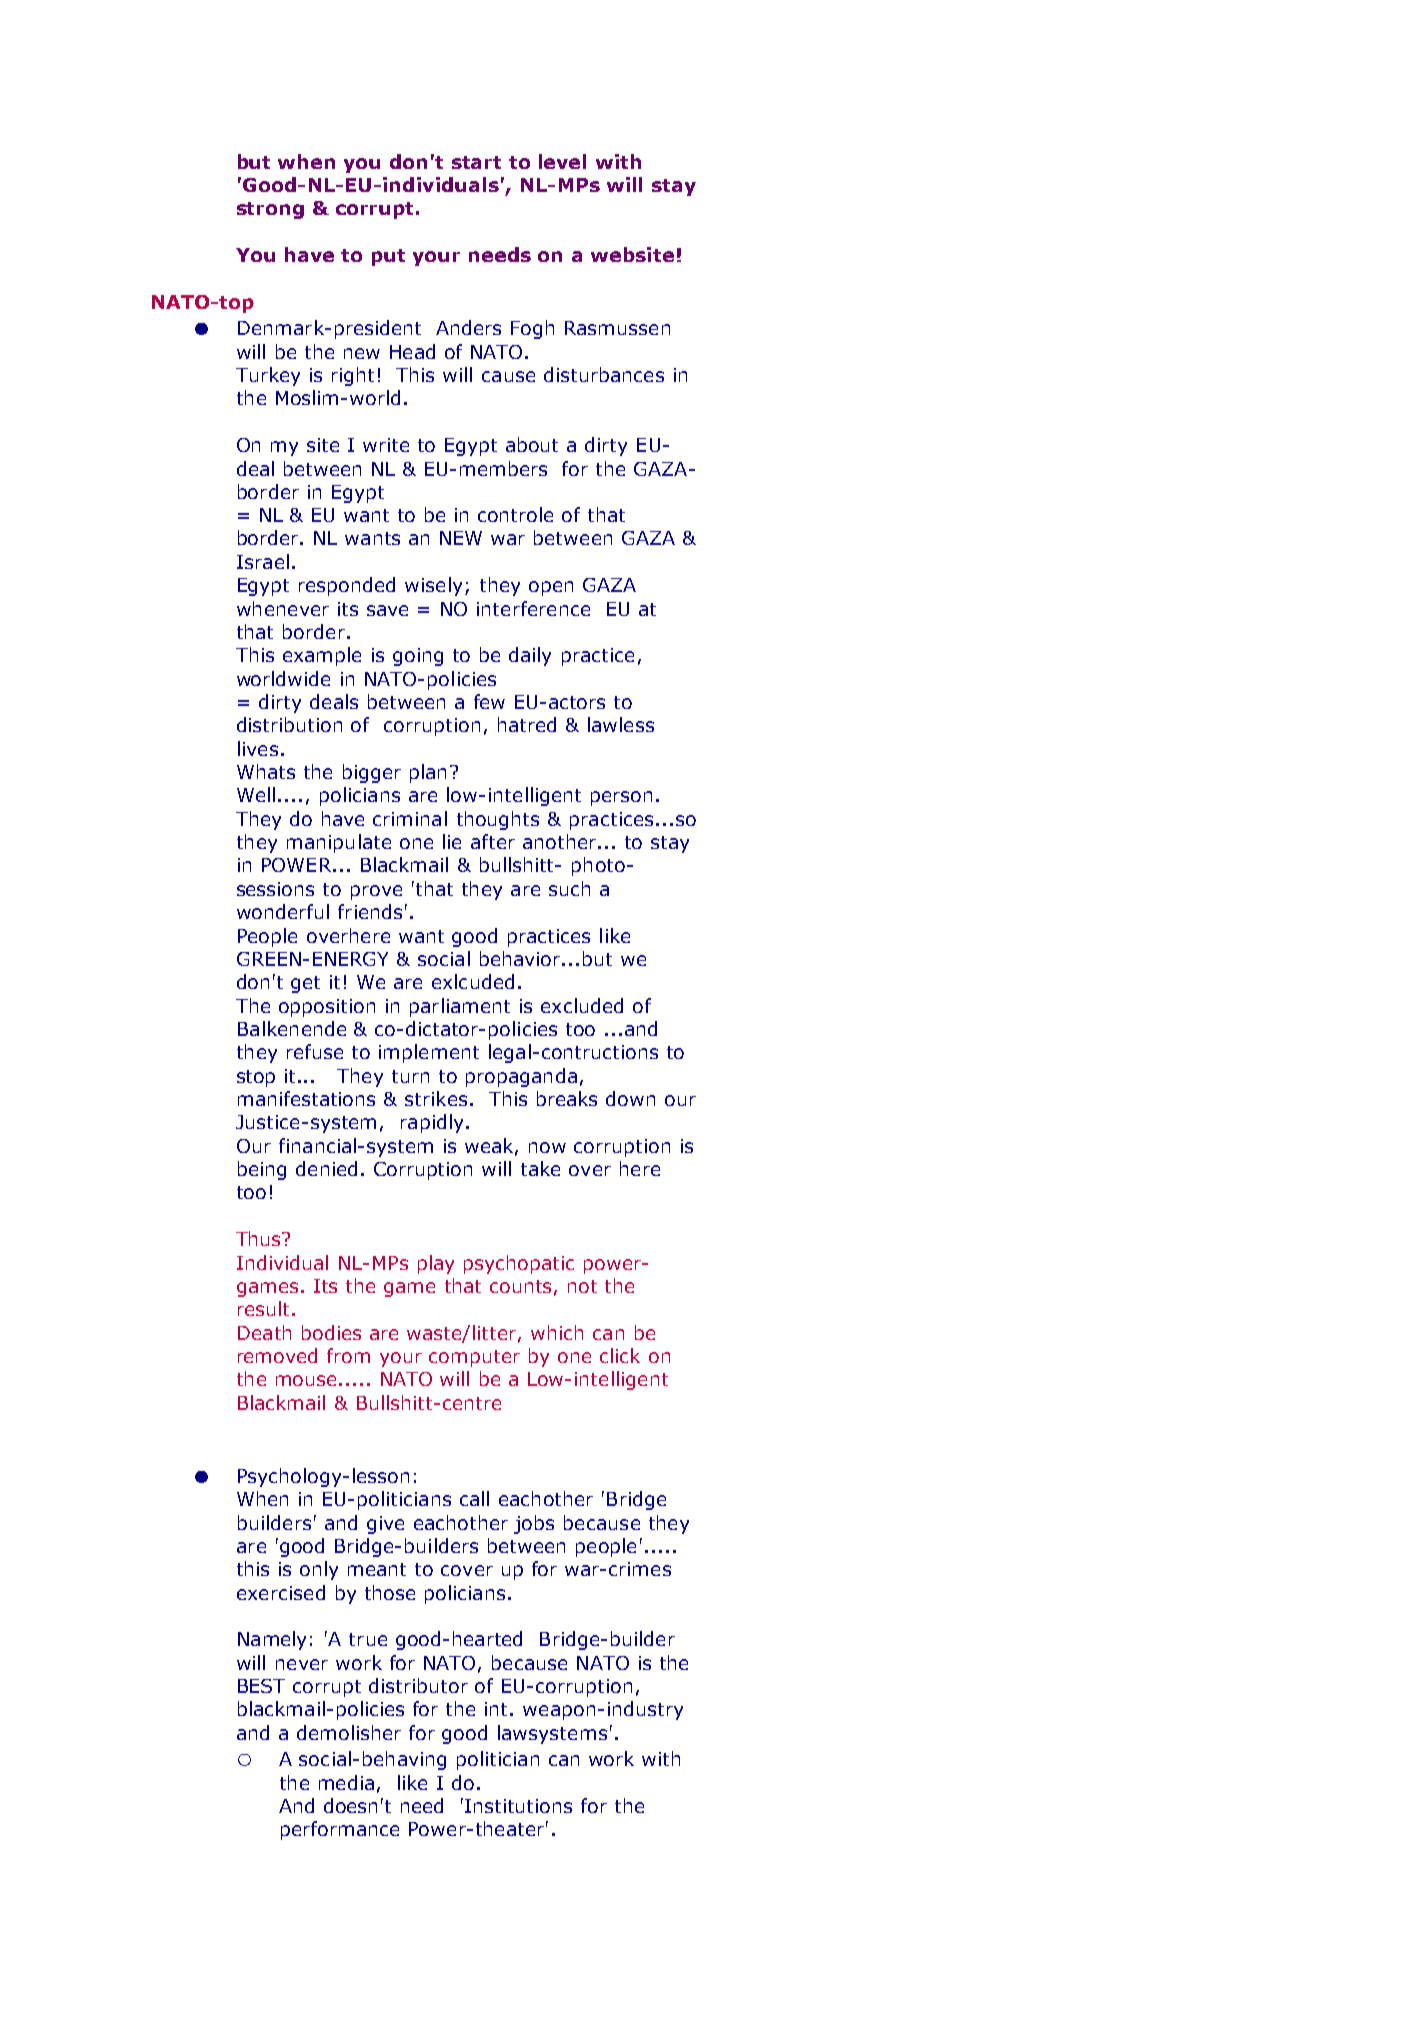 This screenshot has width=1425, height=2017. I want to click on click, so click(620, 1355).
